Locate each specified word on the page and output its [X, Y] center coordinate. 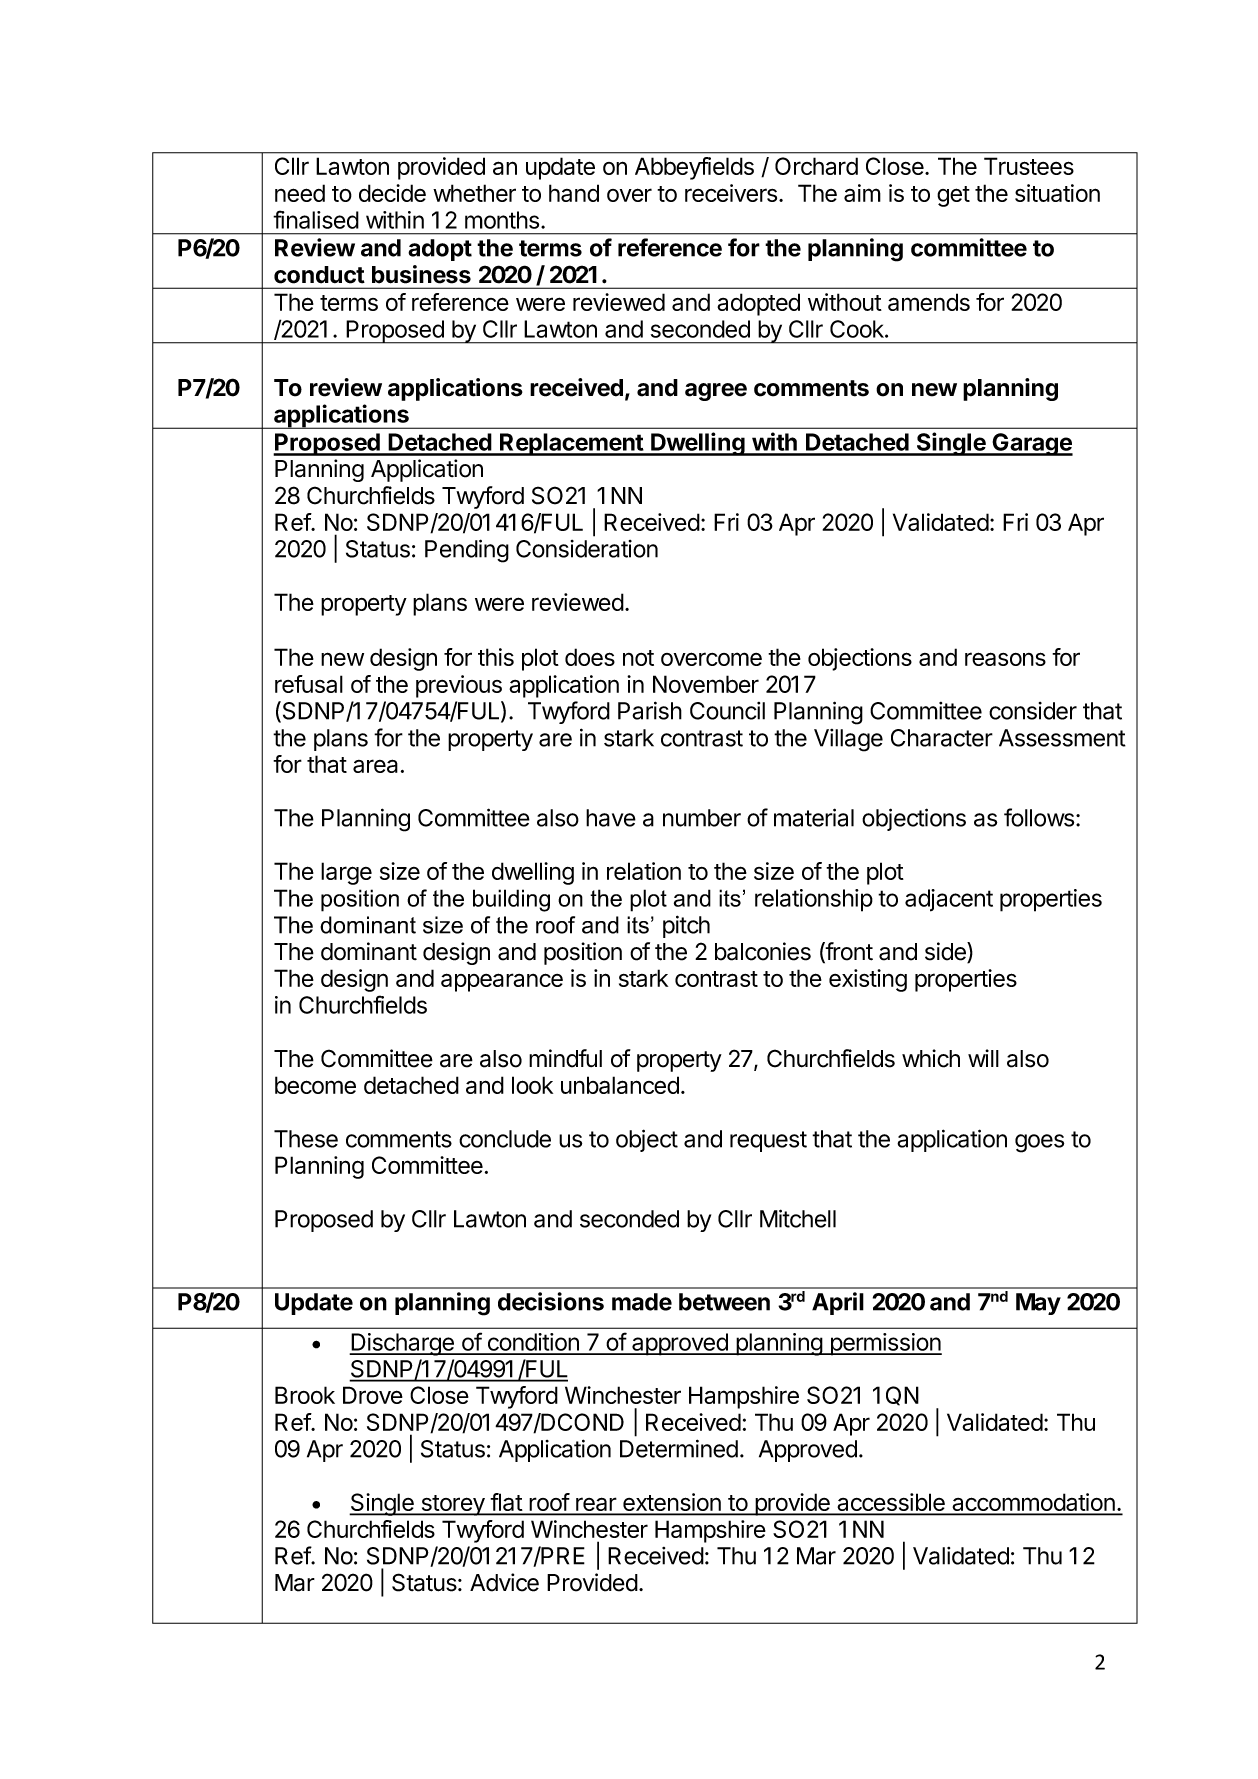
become [315, 1085]
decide [392, 193]
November [706, 684]
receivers [731, 193]
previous [459, 686]
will [983, 1058]
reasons [1005, 659]
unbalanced [620, 1085]
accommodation [1033, 1503]
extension [672, 1503]
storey [453, 1505]
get [953, 196]
